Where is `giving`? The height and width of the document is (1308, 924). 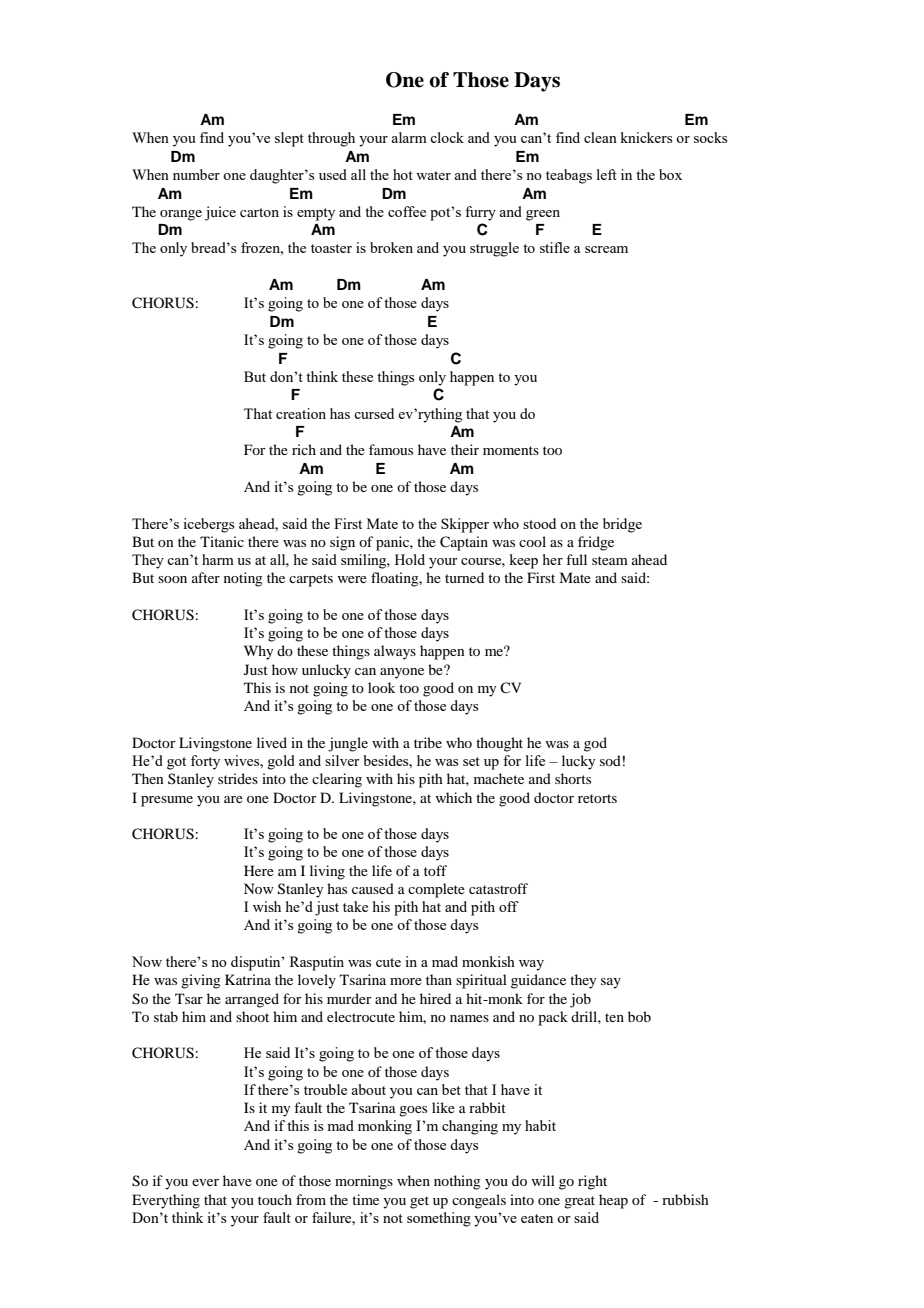
giving is located at coordinates (201, 981).
